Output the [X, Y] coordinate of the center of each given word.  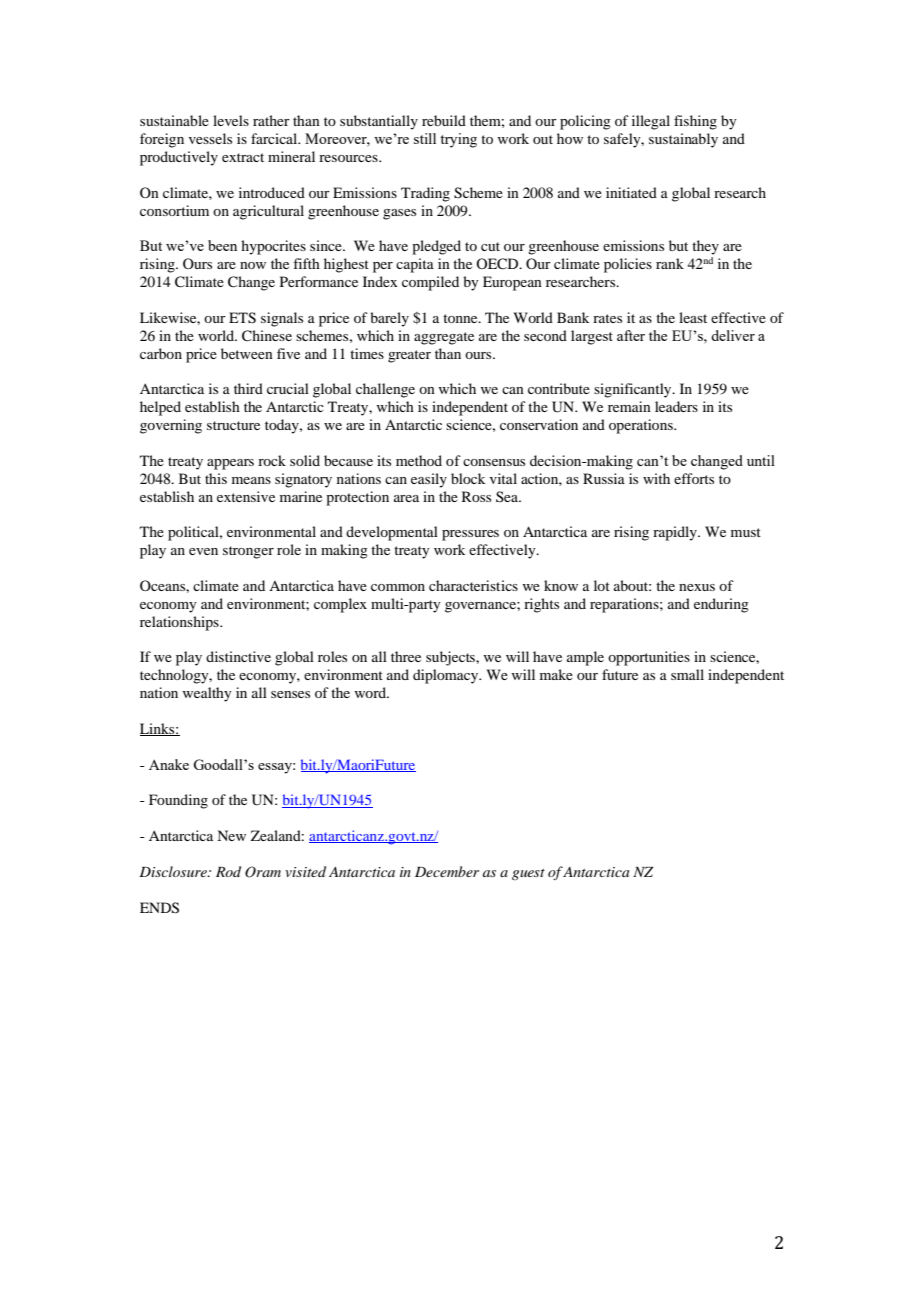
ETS [242, 318]
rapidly [676, 533]
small [687, 674]
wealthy [207, 694]
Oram [263, 872]
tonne [461, 318]
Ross [476, 496]
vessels [210, 138]
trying [458, 140]
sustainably [683, 140]
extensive [246, 496]
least [693, 317]
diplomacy [447, 676]
